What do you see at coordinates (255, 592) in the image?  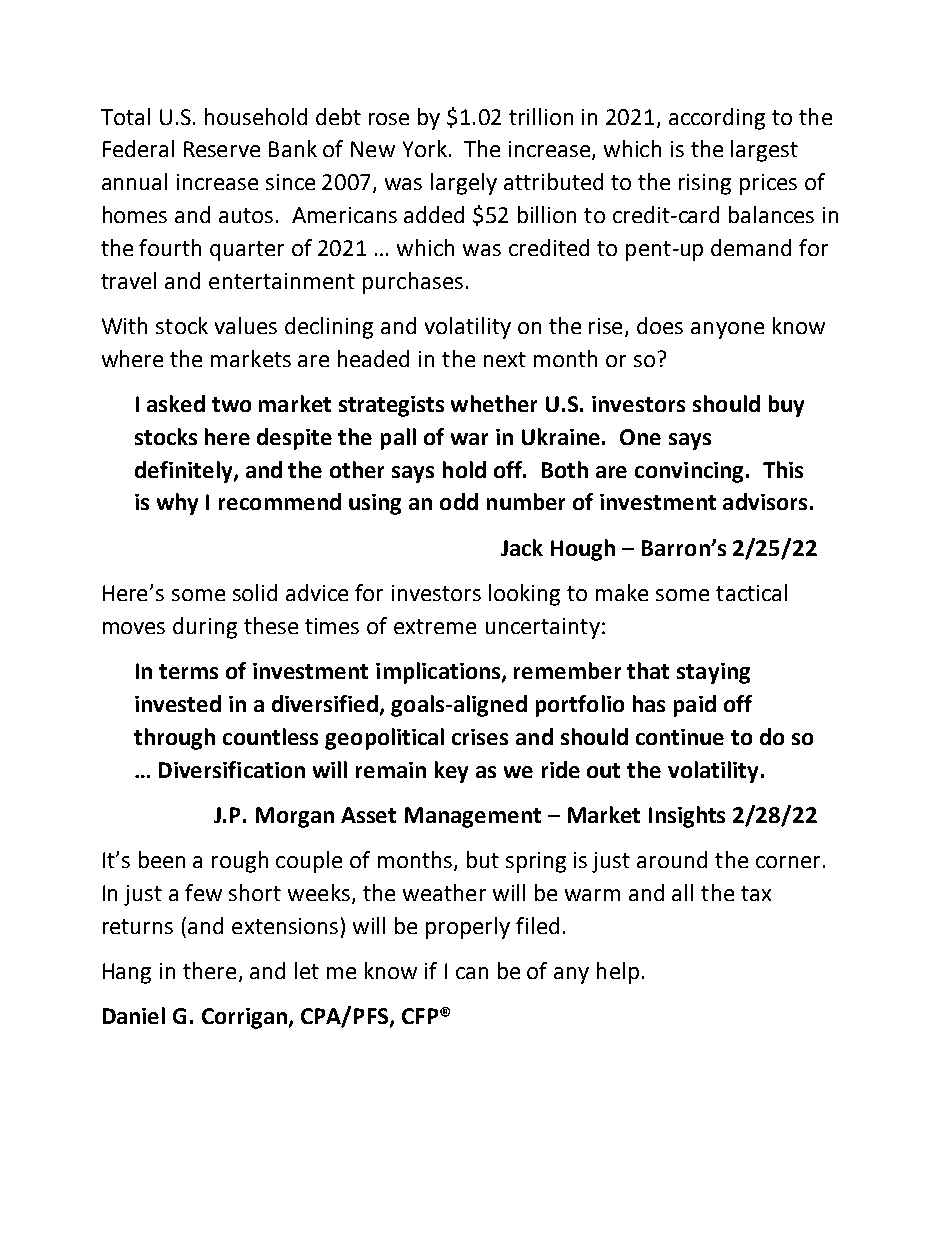 I see `solid` at bounding box center [255, 592].
